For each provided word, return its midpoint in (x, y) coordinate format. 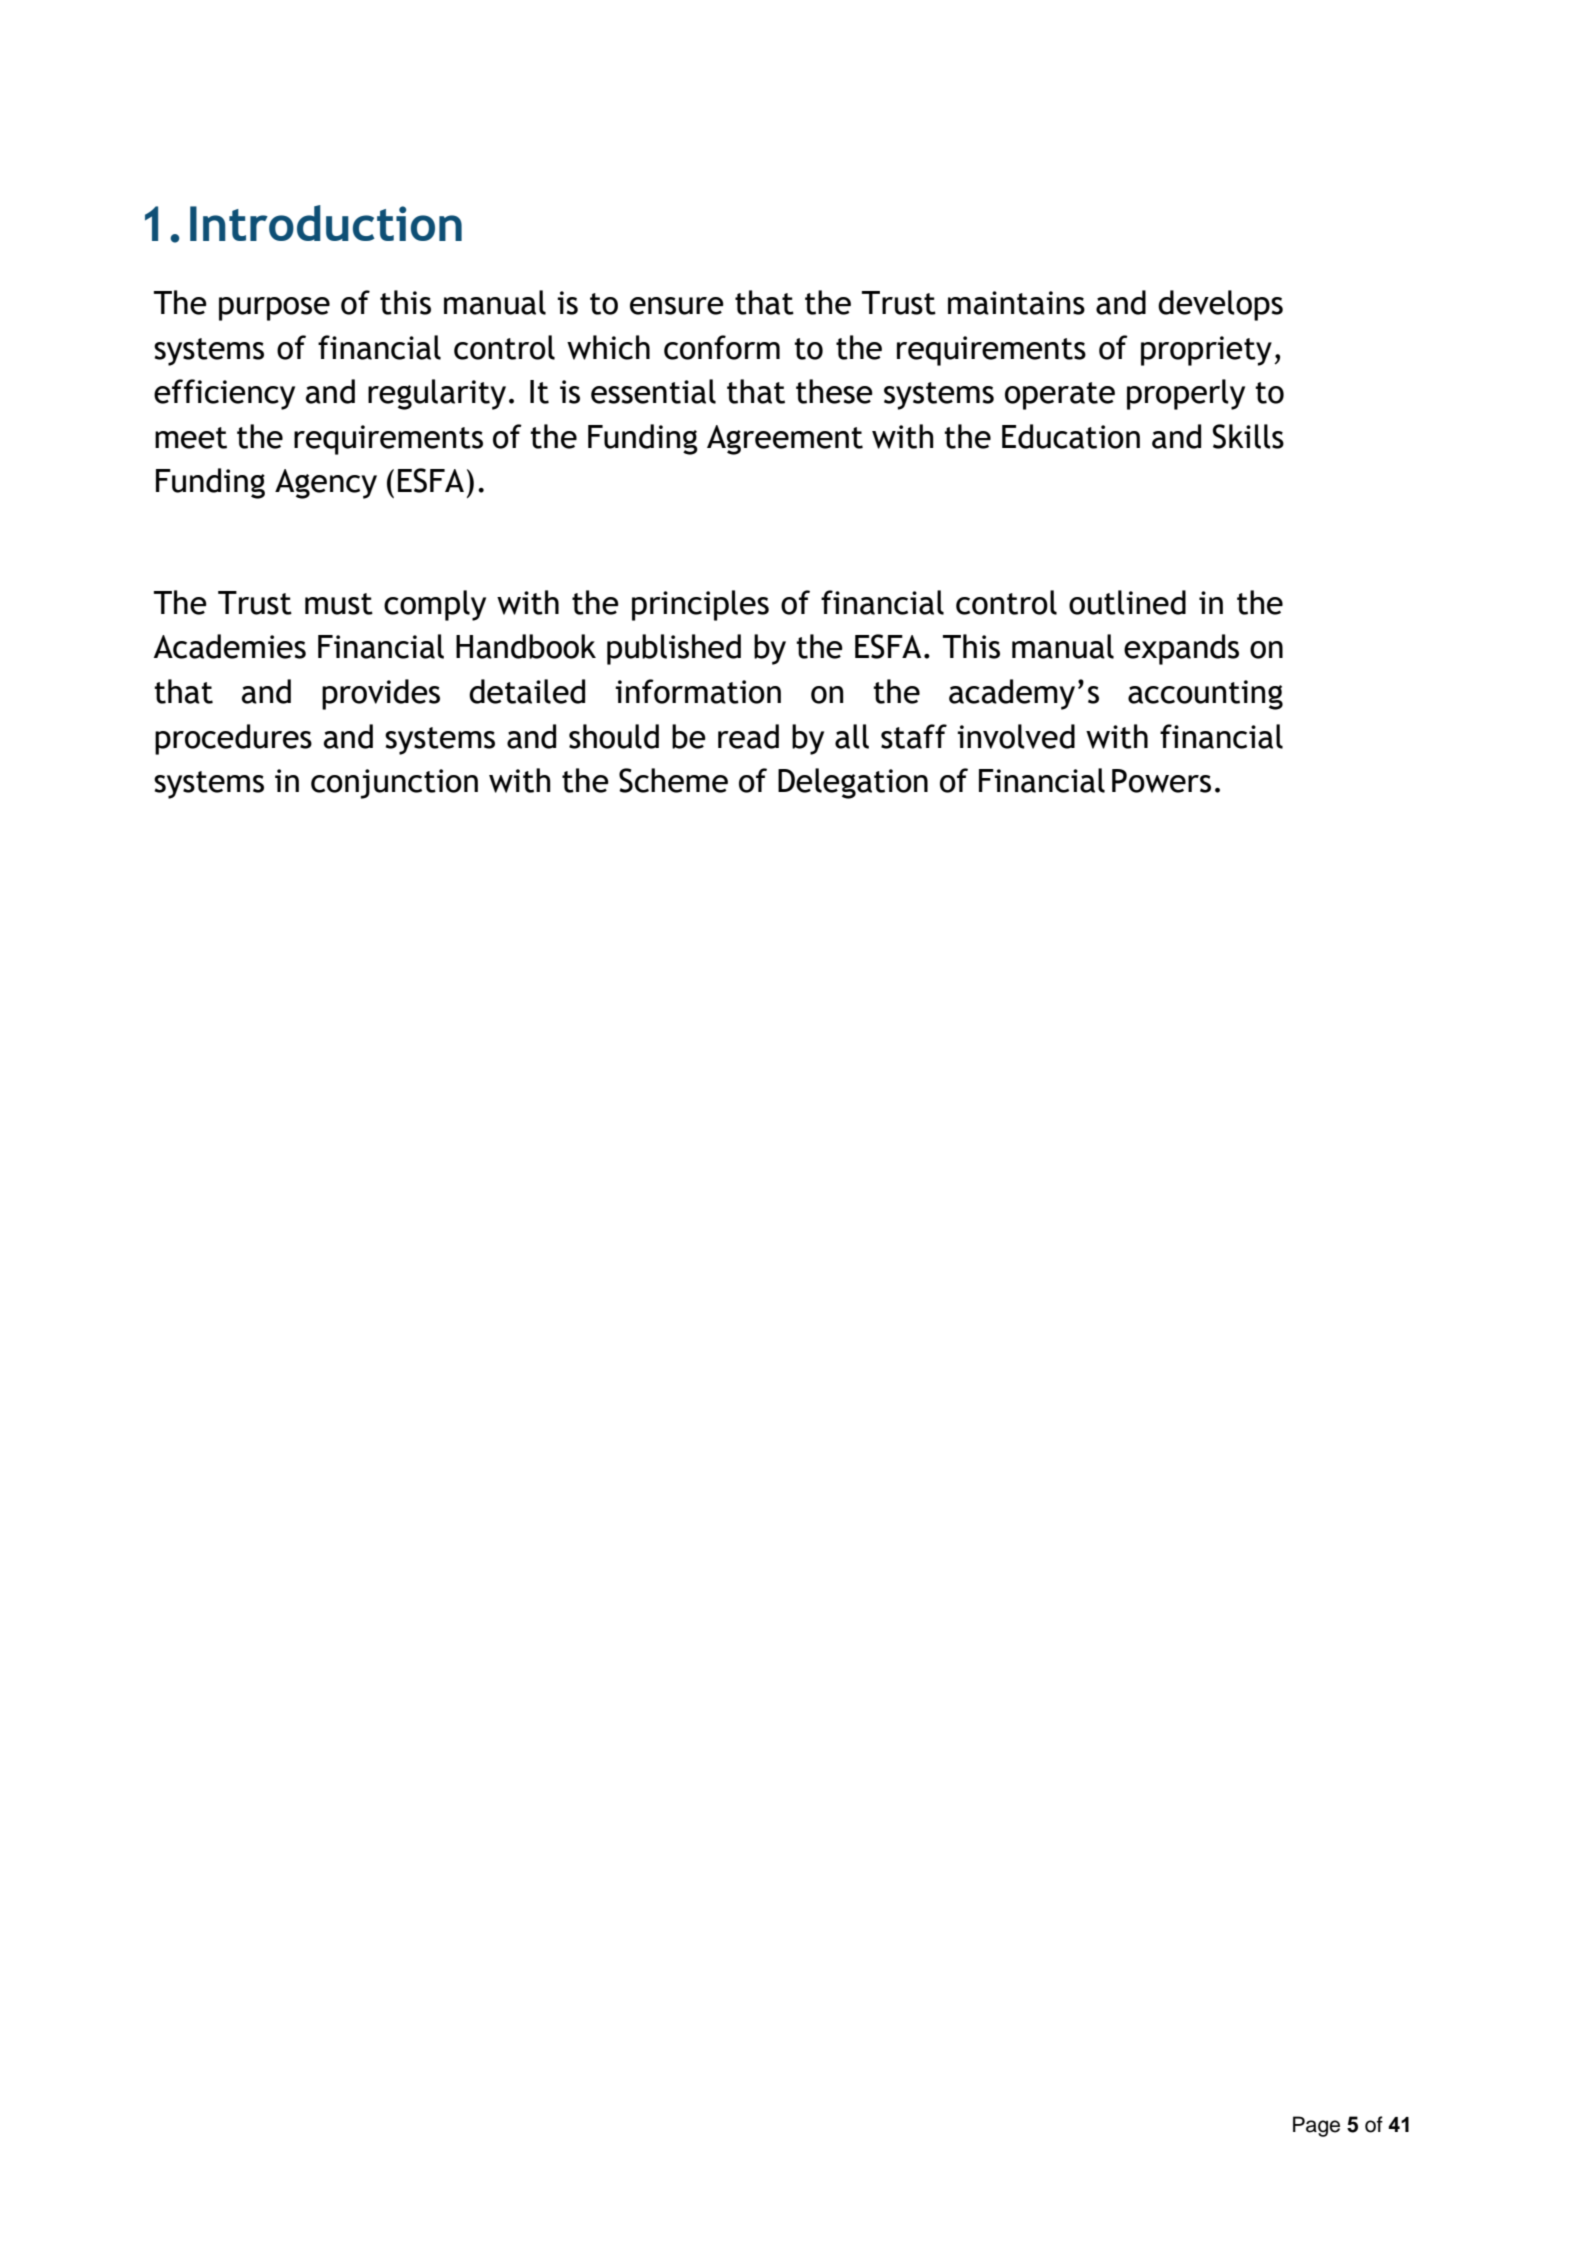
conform (722, 347)
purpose (274, 309)
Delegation (853, 783)
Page (1316, 2126)
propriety (1206, 351)
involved (1016, 736)
